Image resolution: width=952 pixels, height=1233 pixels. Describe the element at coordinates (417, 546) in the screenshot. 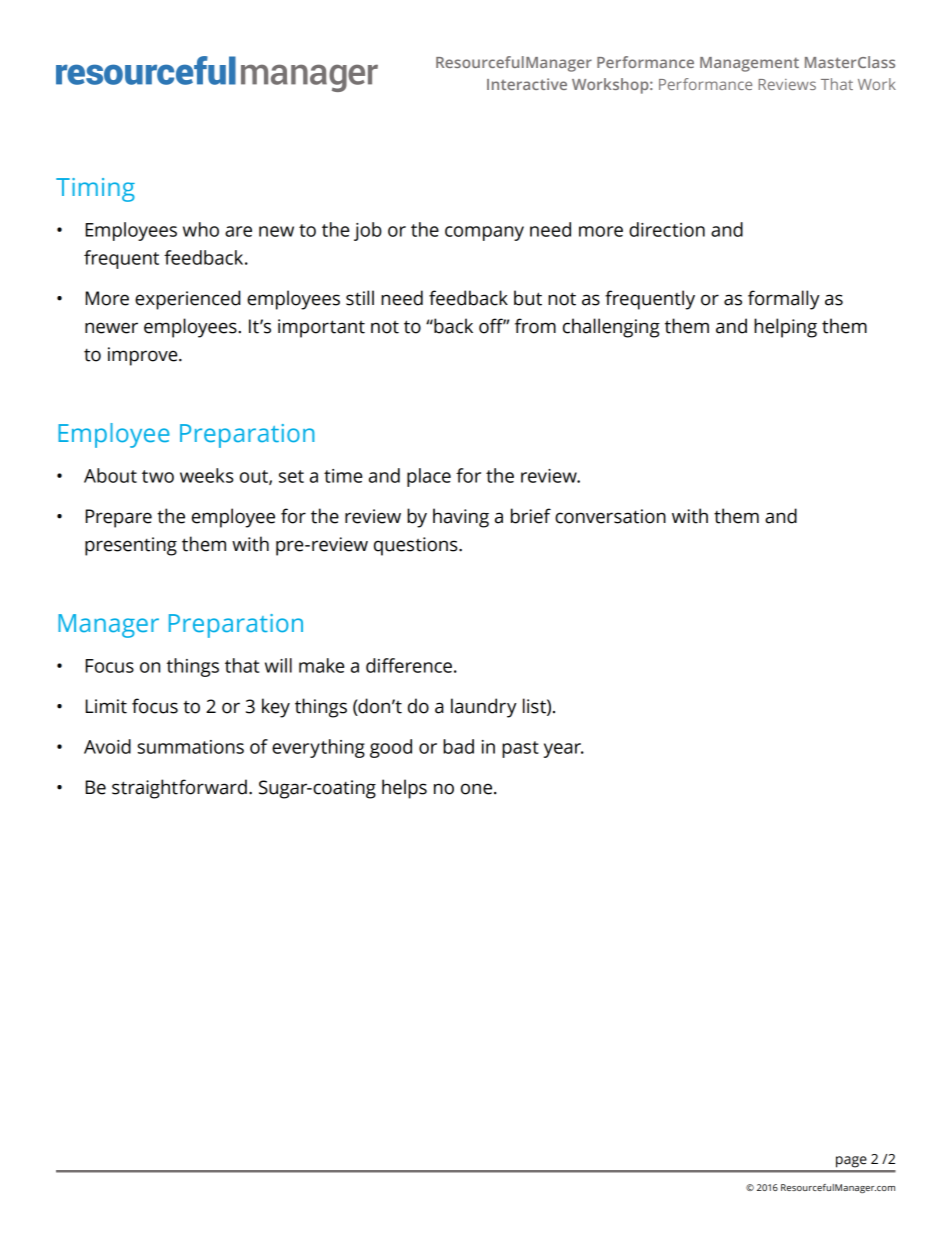

I see `questions` at that location.
